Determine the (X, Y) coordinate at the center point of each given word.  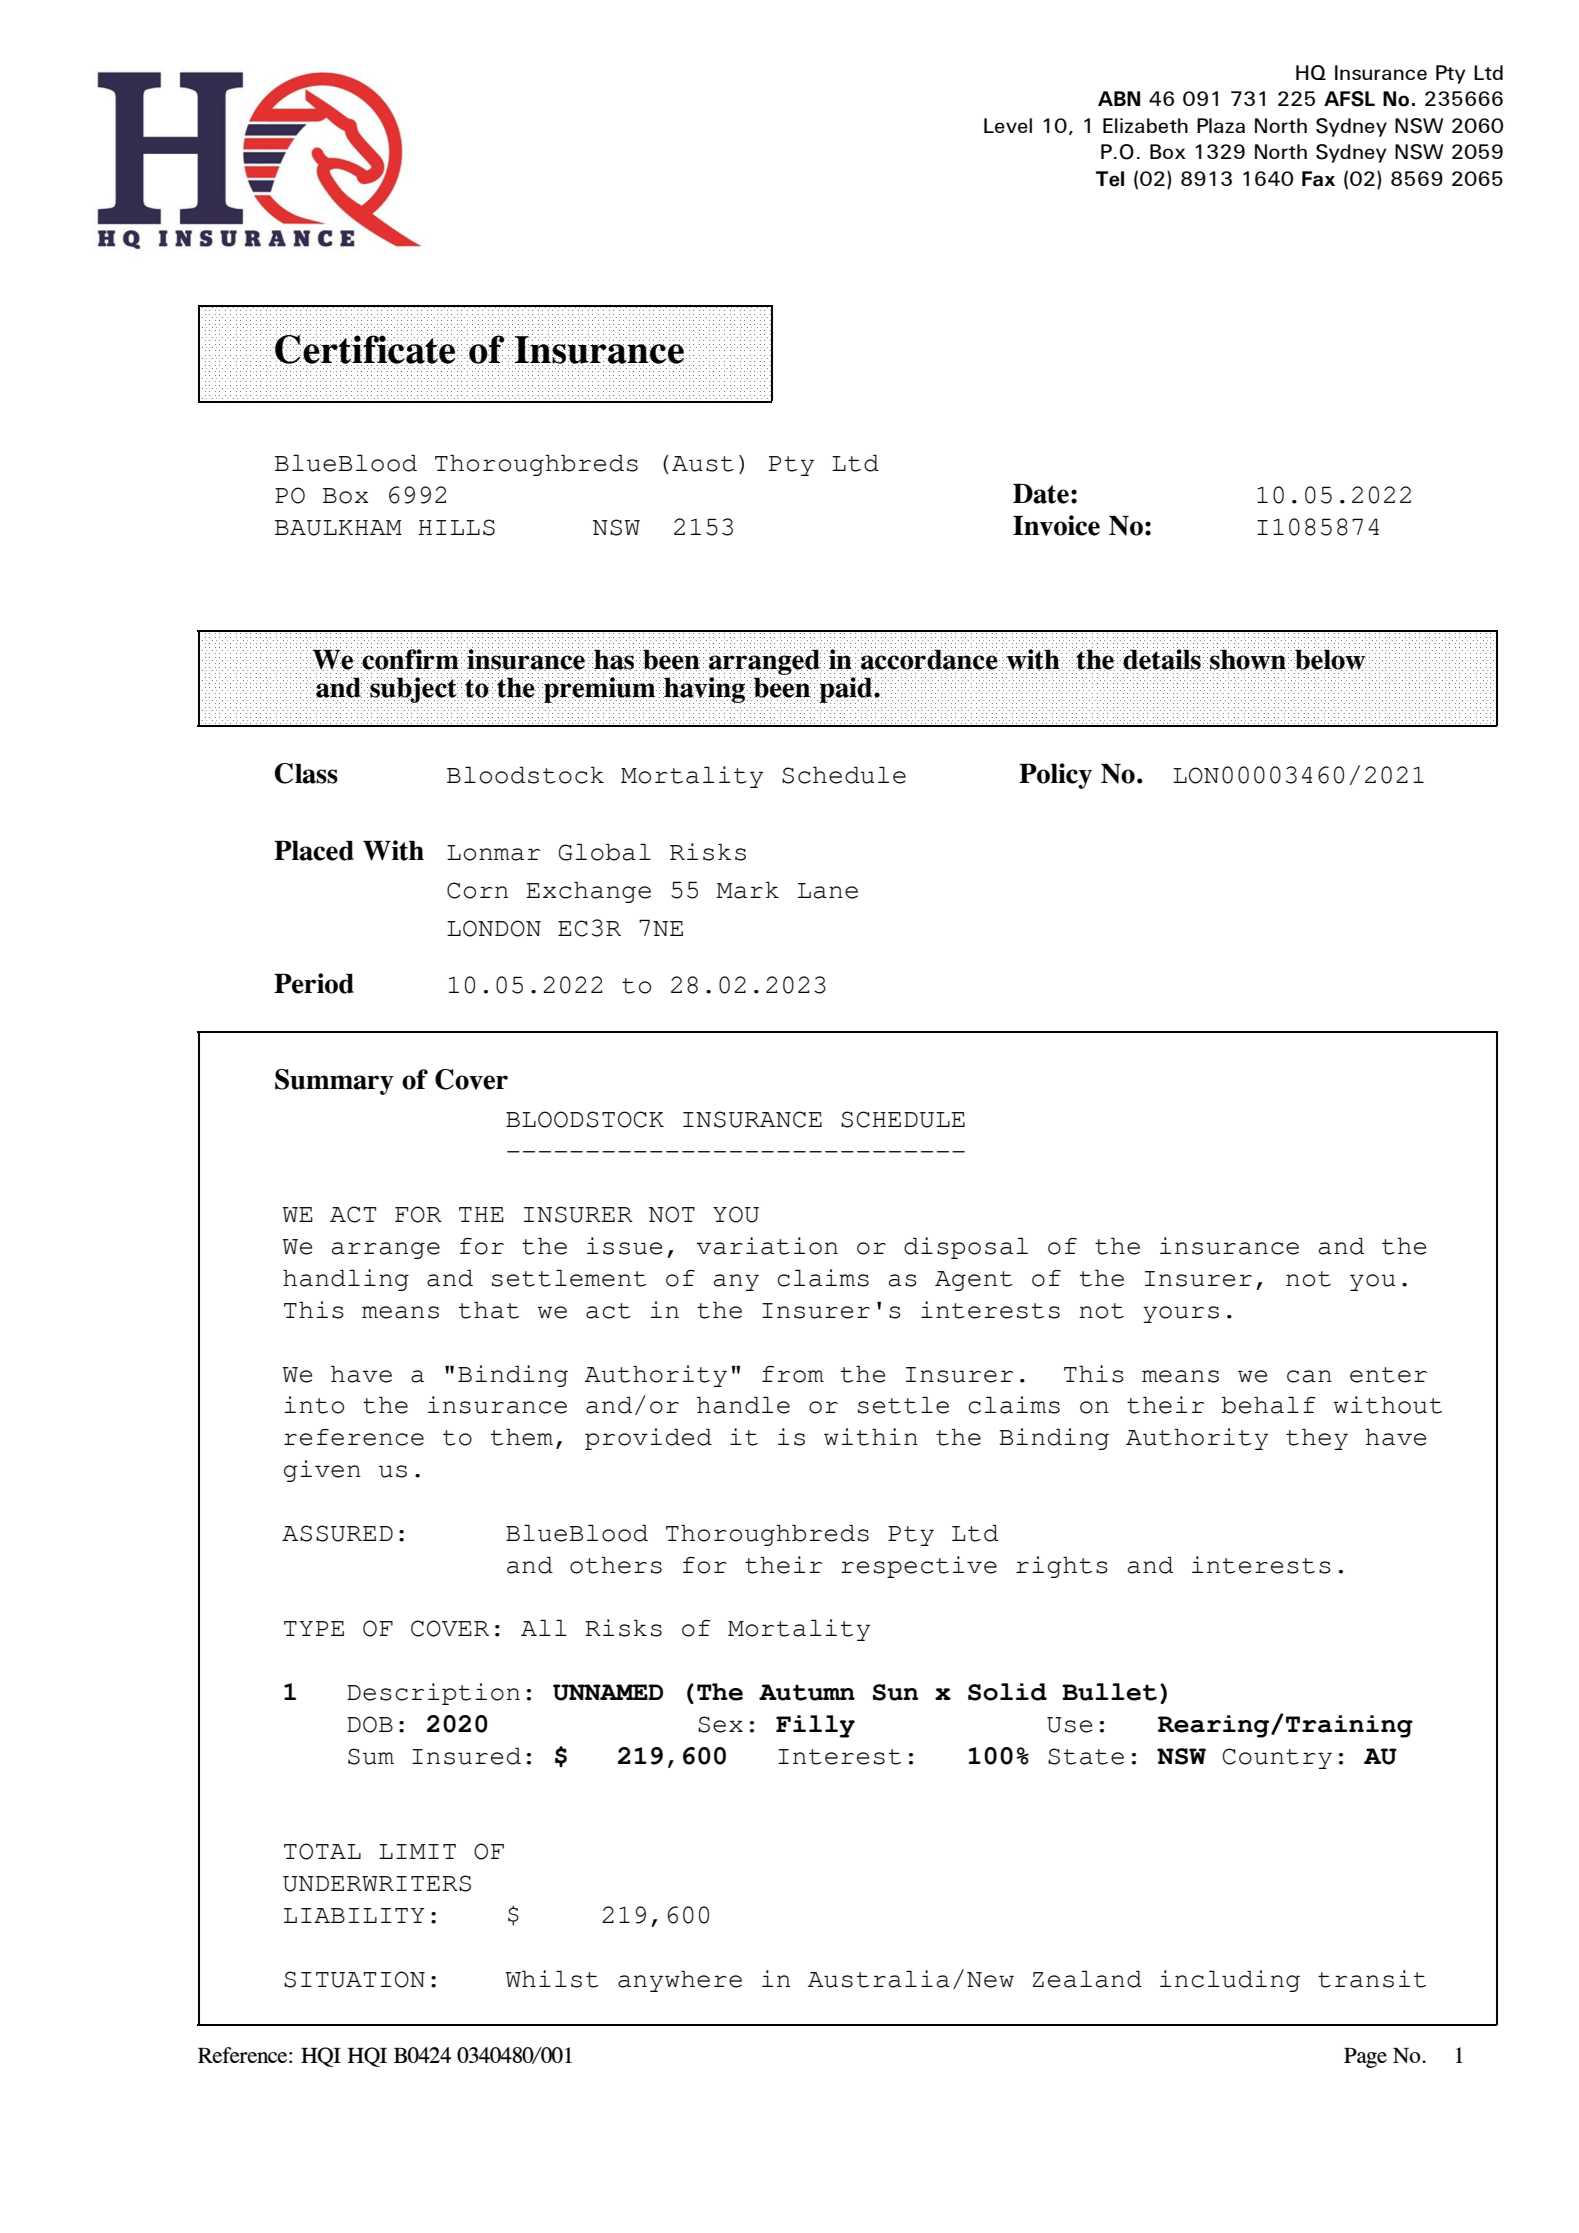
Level (1008, 125)
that (489, 1310)
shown (1248, 659)
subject (413, 690)
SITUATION (354, 1979)
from (793, 1374)
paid (847, 690)
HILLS (456, 527)
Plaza (1221, 125)
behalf (1269, 1405)
